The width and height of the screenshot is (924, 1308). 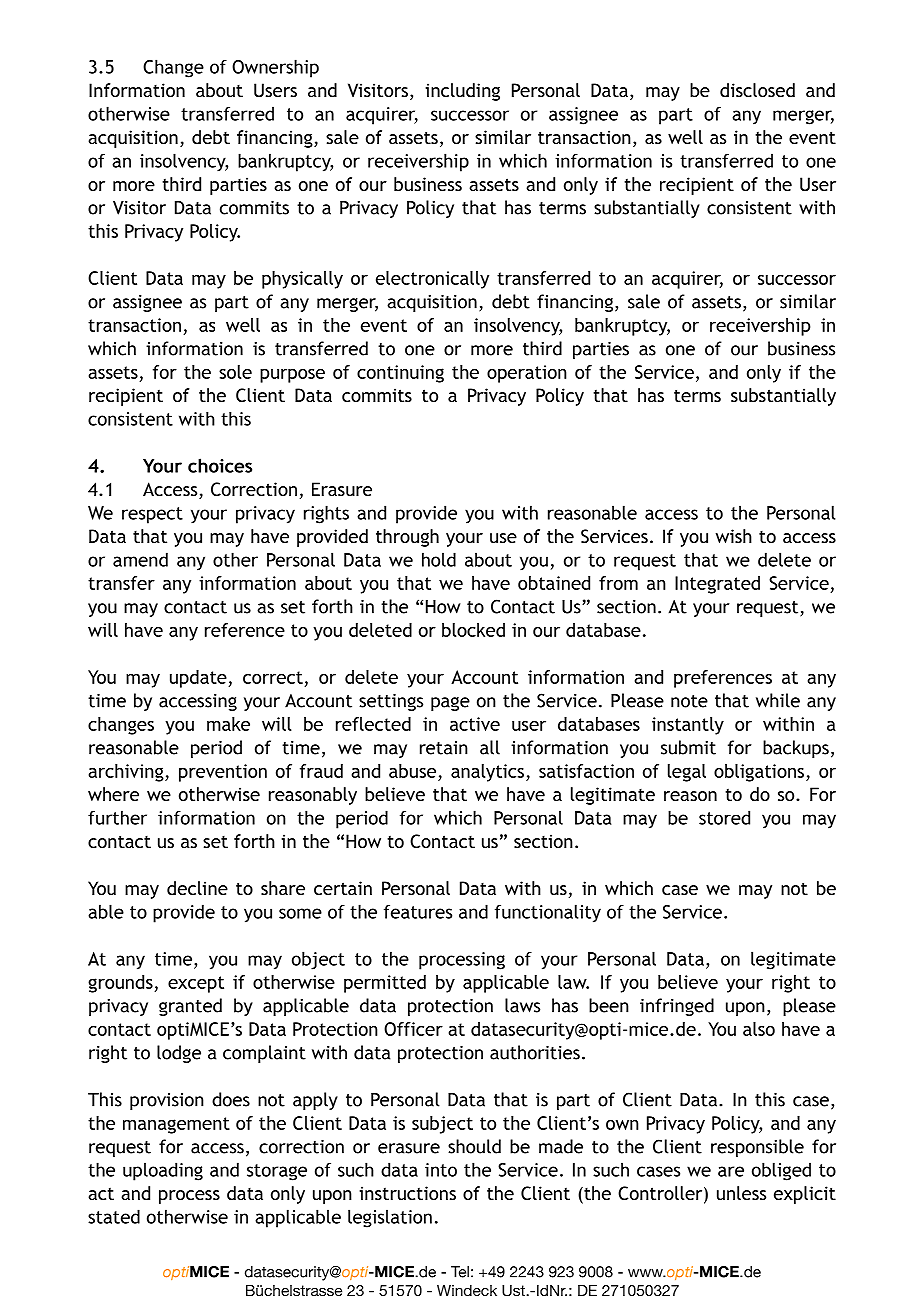 I want to click on infringed, so click(x=677, y=1007).
